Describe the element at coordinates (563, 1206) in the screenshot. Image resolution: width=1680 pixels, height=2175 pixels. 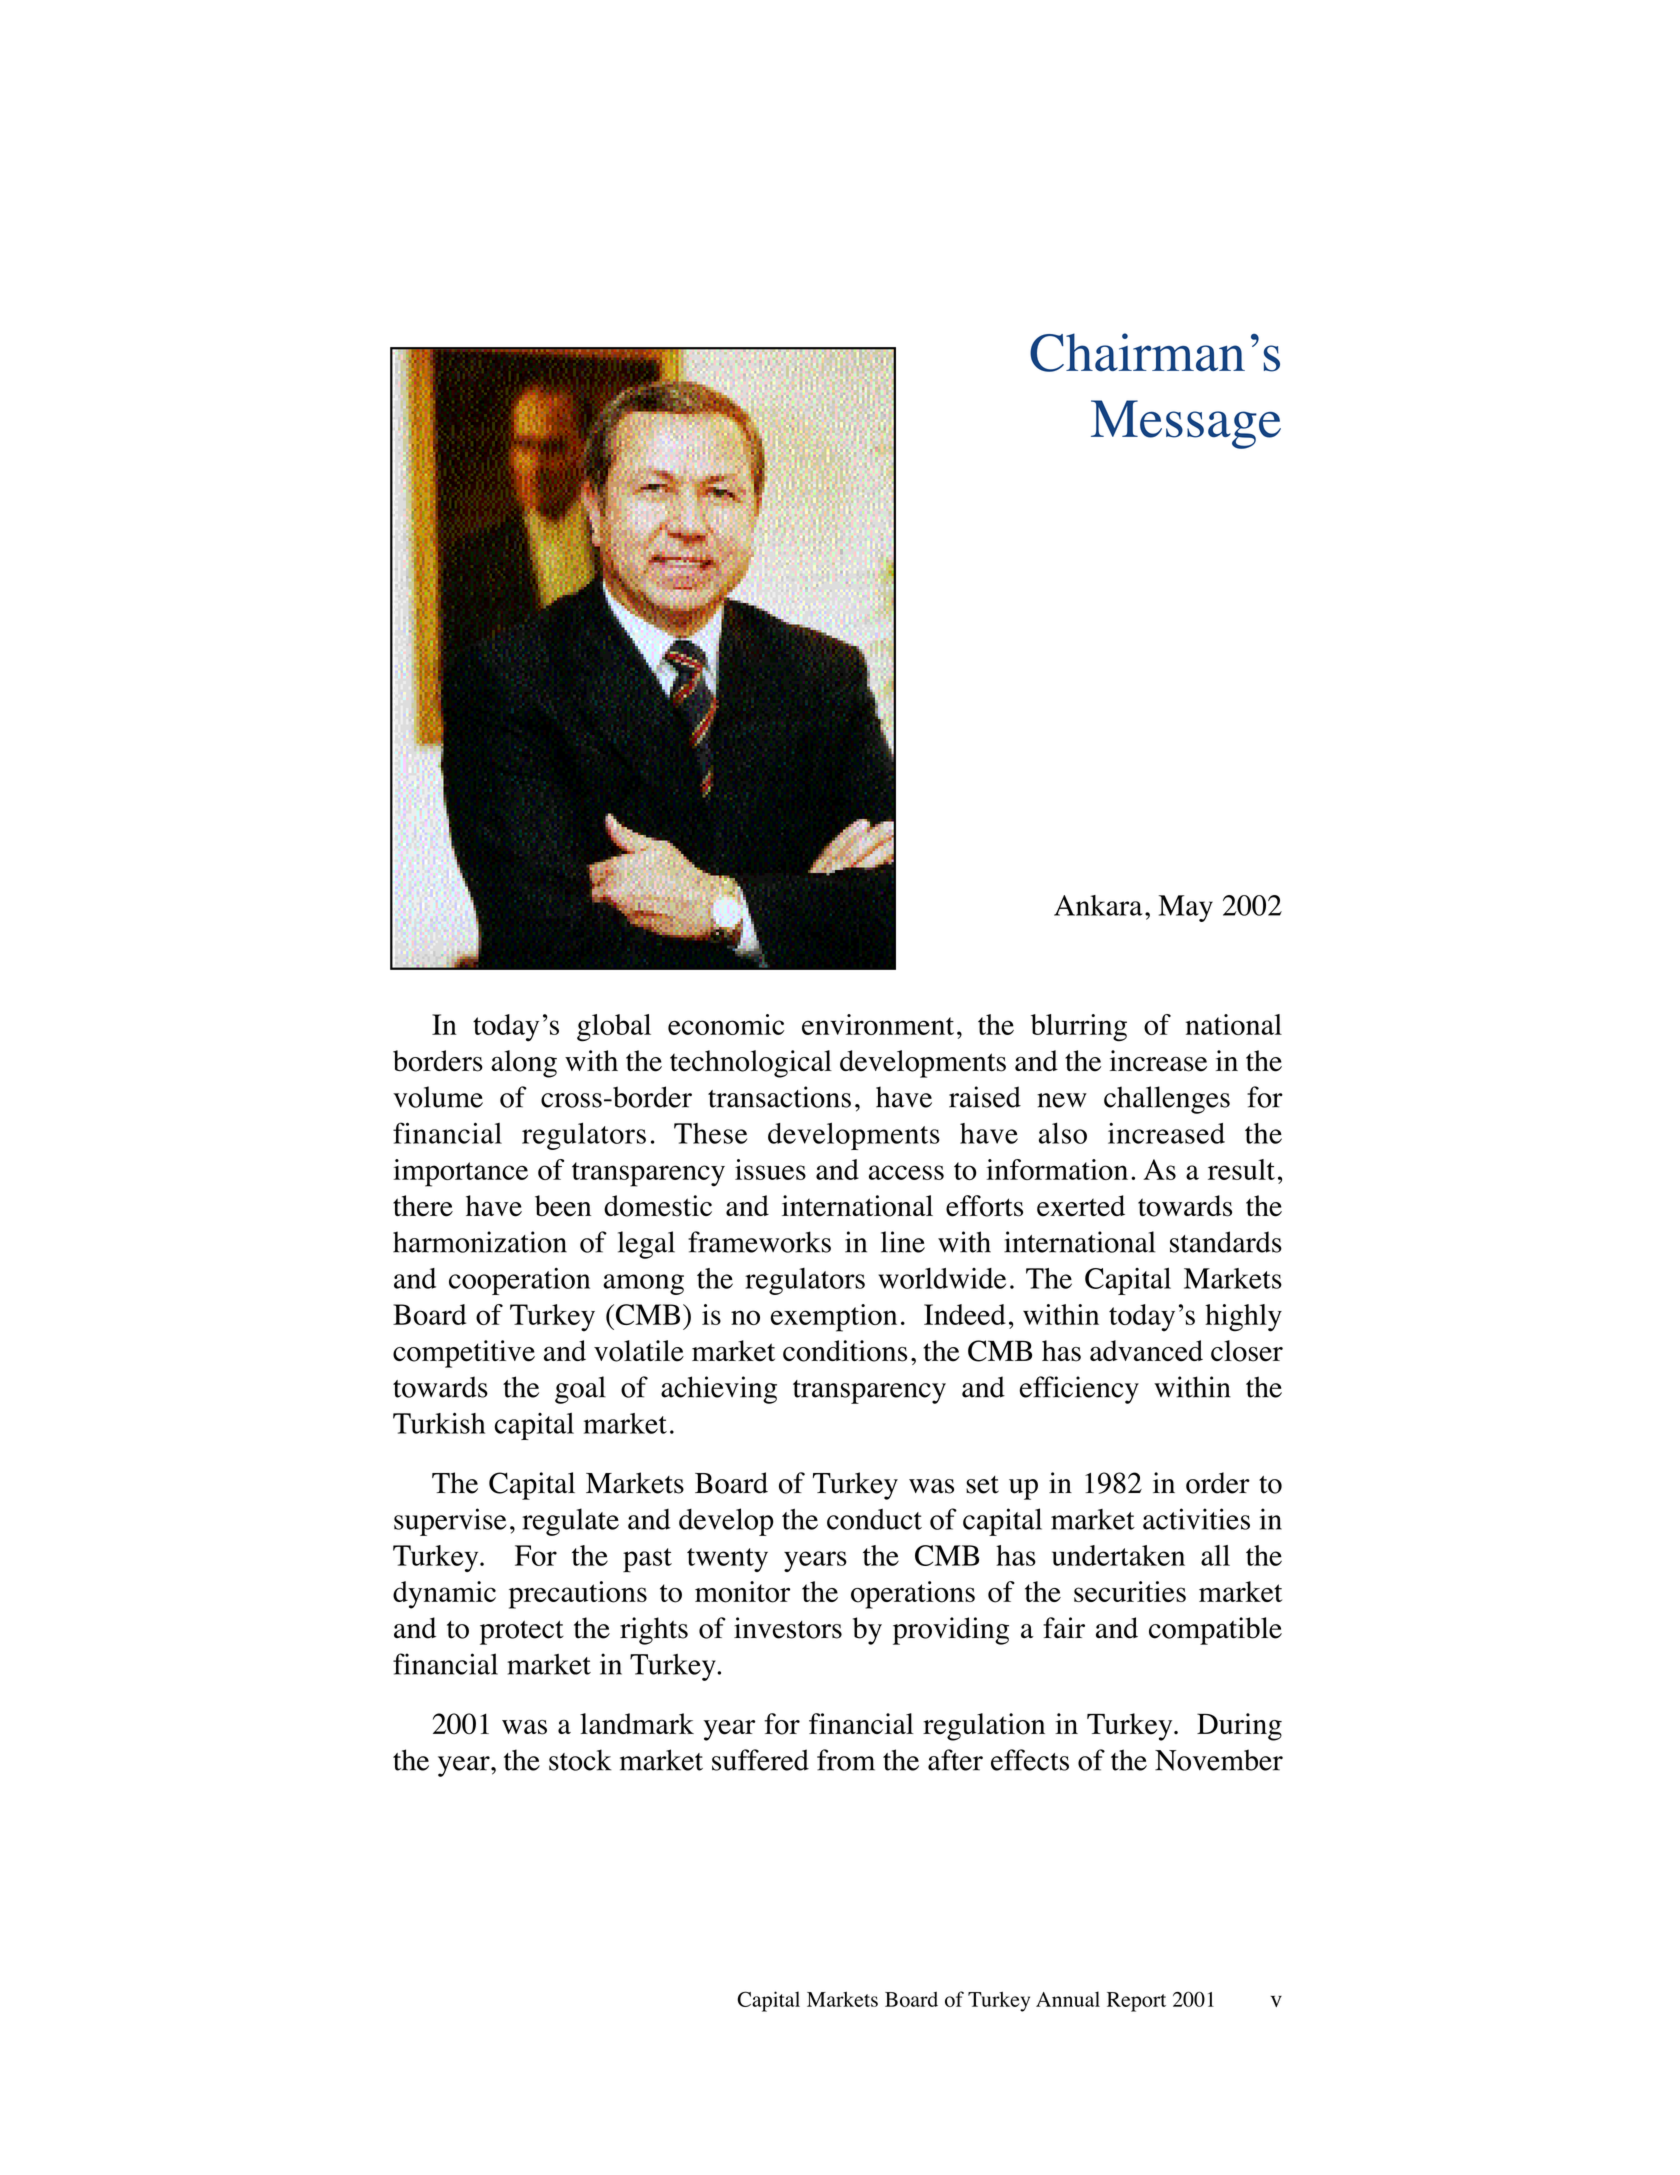
I see `been` at that location.
